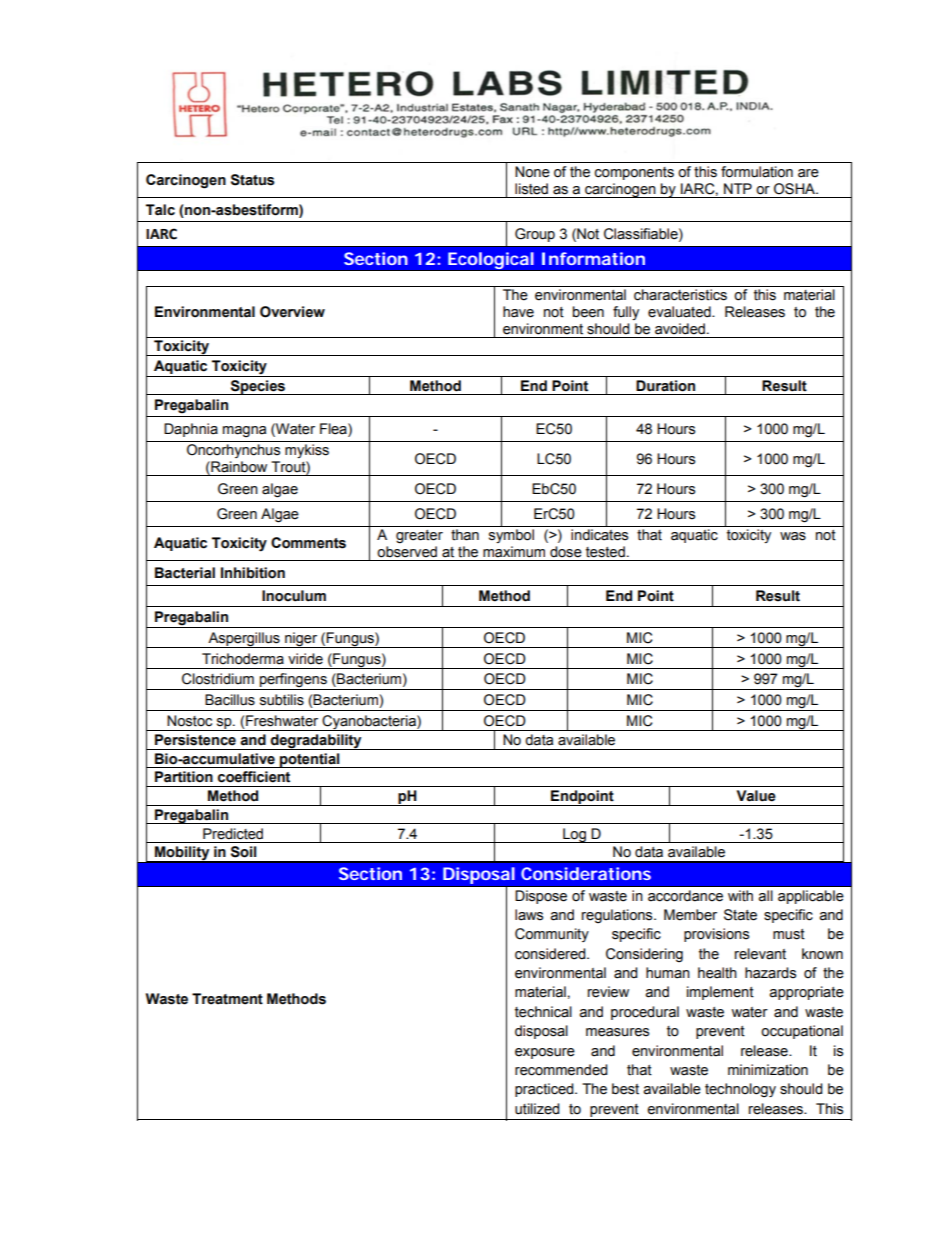 The image size is (952, 1233). What do you see at coordinates (738, 188) in the page?
I see `NTP` at bounding box center [738, 188].
